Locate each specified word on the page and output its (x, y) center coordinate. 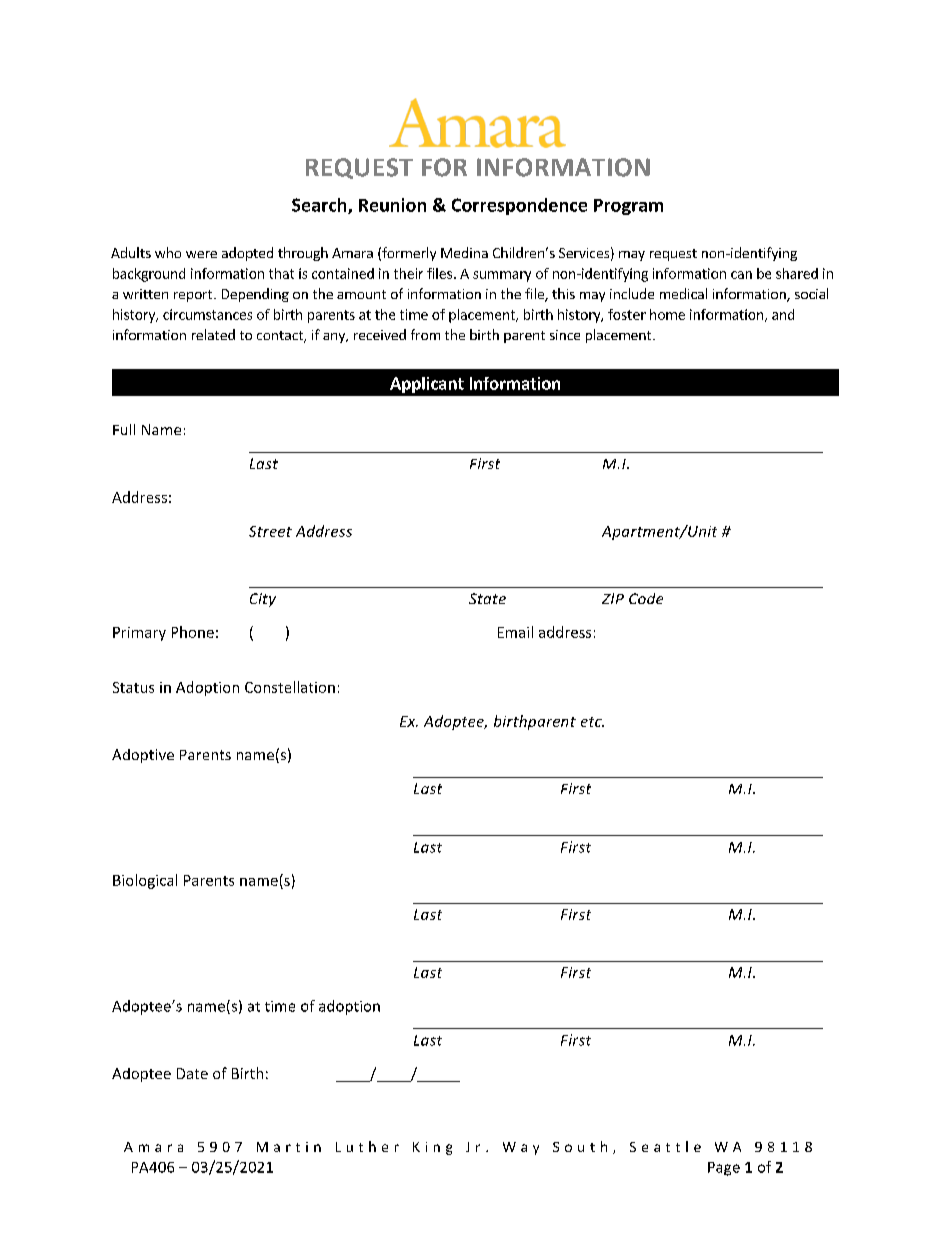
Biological (145, 881)
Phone (193, 632)
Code (646, 598)
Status (133, 687)
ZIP (613, 598)
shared (797, 273)
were (201, 254)
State (487, 598)
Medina (464, 252)
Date (192, 1073)
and (783, 314)
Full (124, 429)
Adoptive (143, 756)
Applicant (427, 385)
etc (592, 722)
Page (724, 1169)
